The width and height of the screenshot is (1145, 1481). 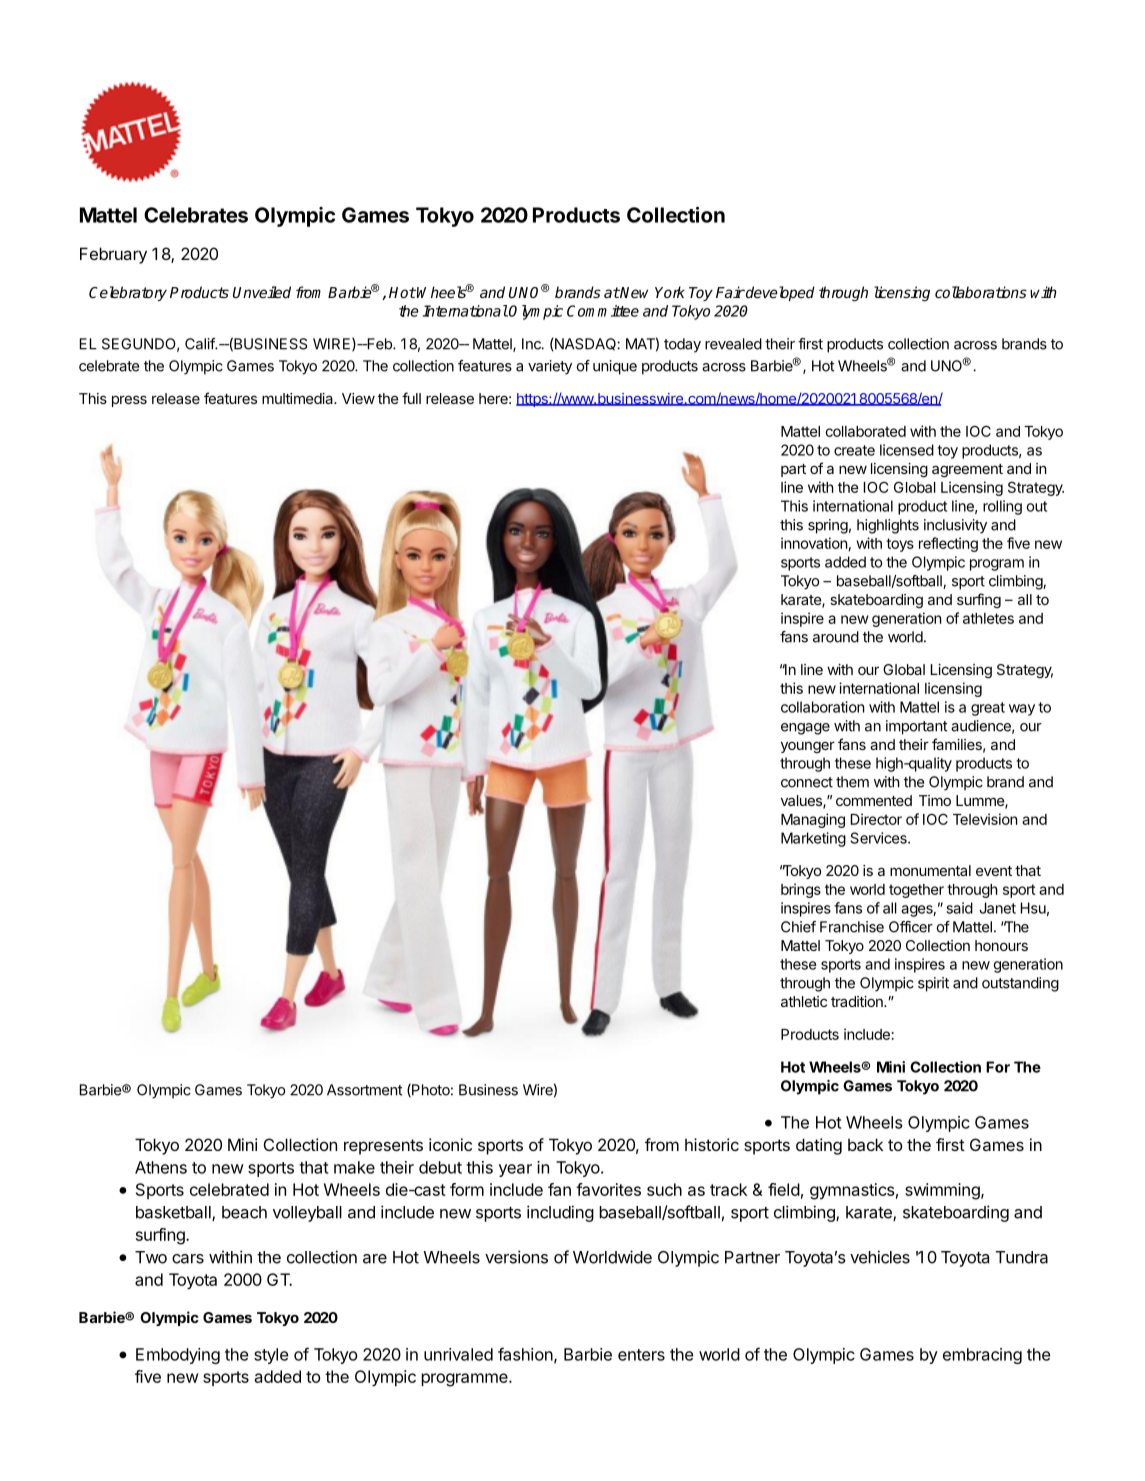 I want to click on Assortment, so click(x=364, y=1090).
